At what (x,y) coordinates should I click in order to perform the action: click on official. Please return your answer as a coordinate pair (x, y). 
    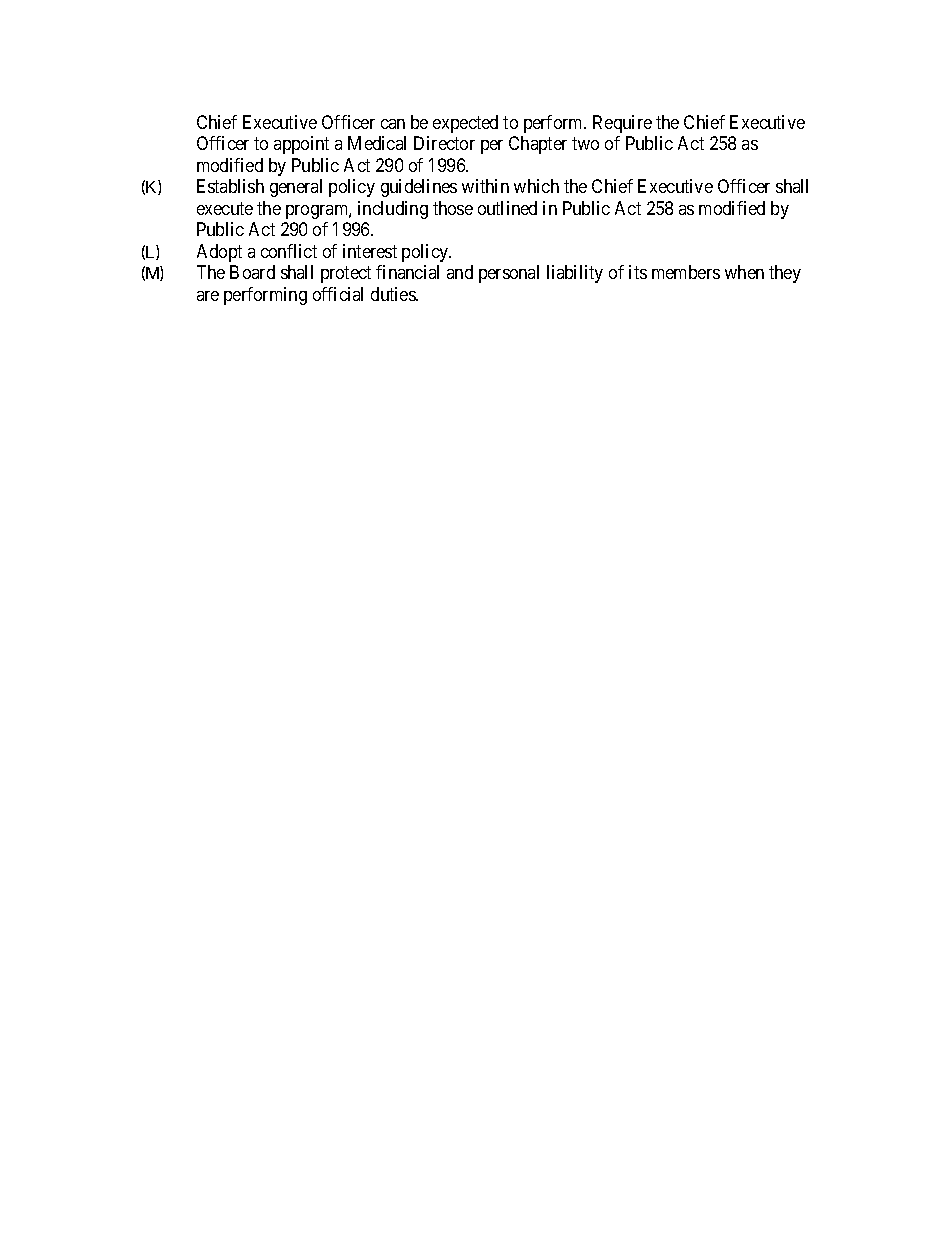
    Looking at the image, I should click on (338, 294).
